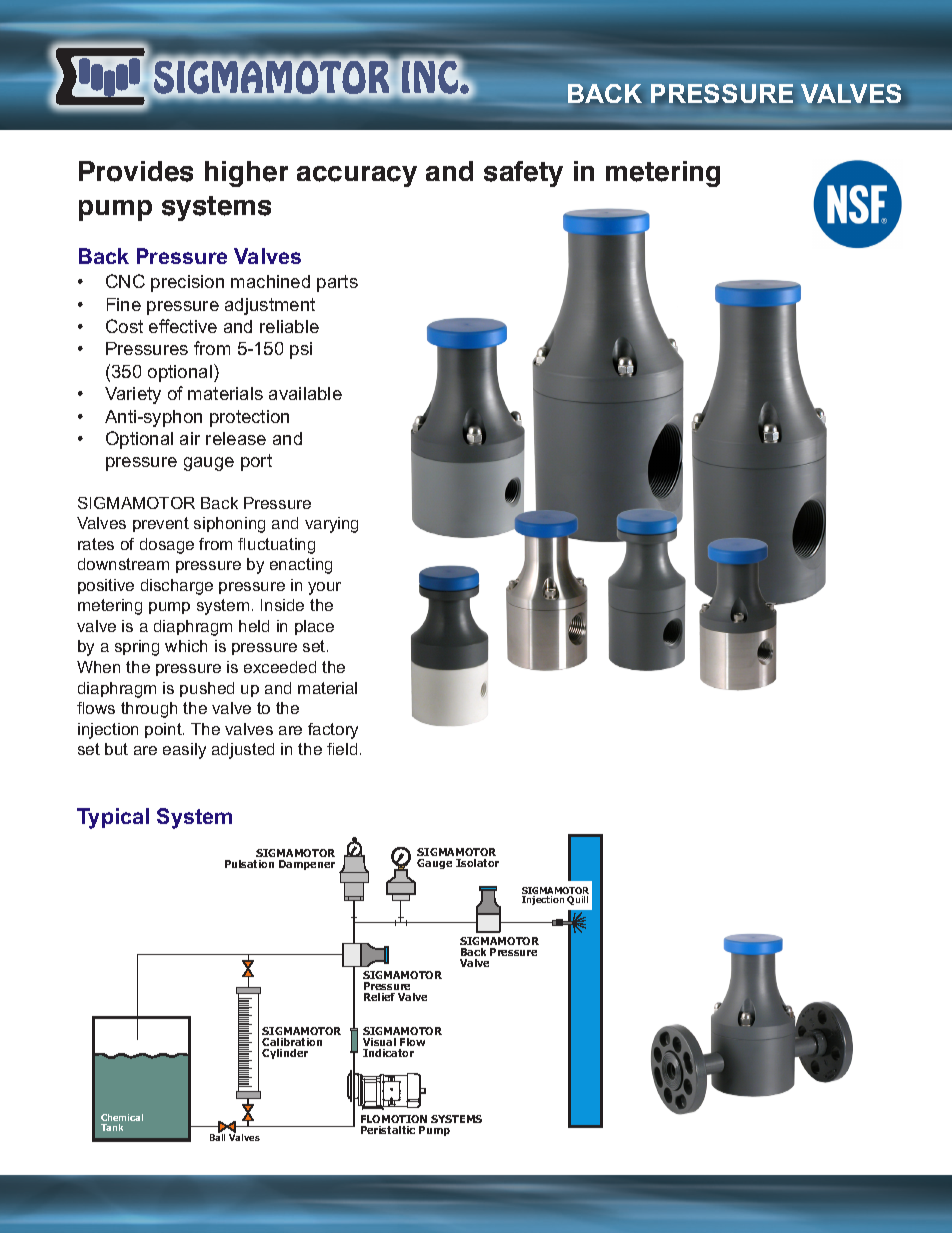 The height and width of the document is (1233, 952). What do you see at coordinates (285, 1054) in the document?
I see `Cylinder` at bounding box center [285, 1054].
